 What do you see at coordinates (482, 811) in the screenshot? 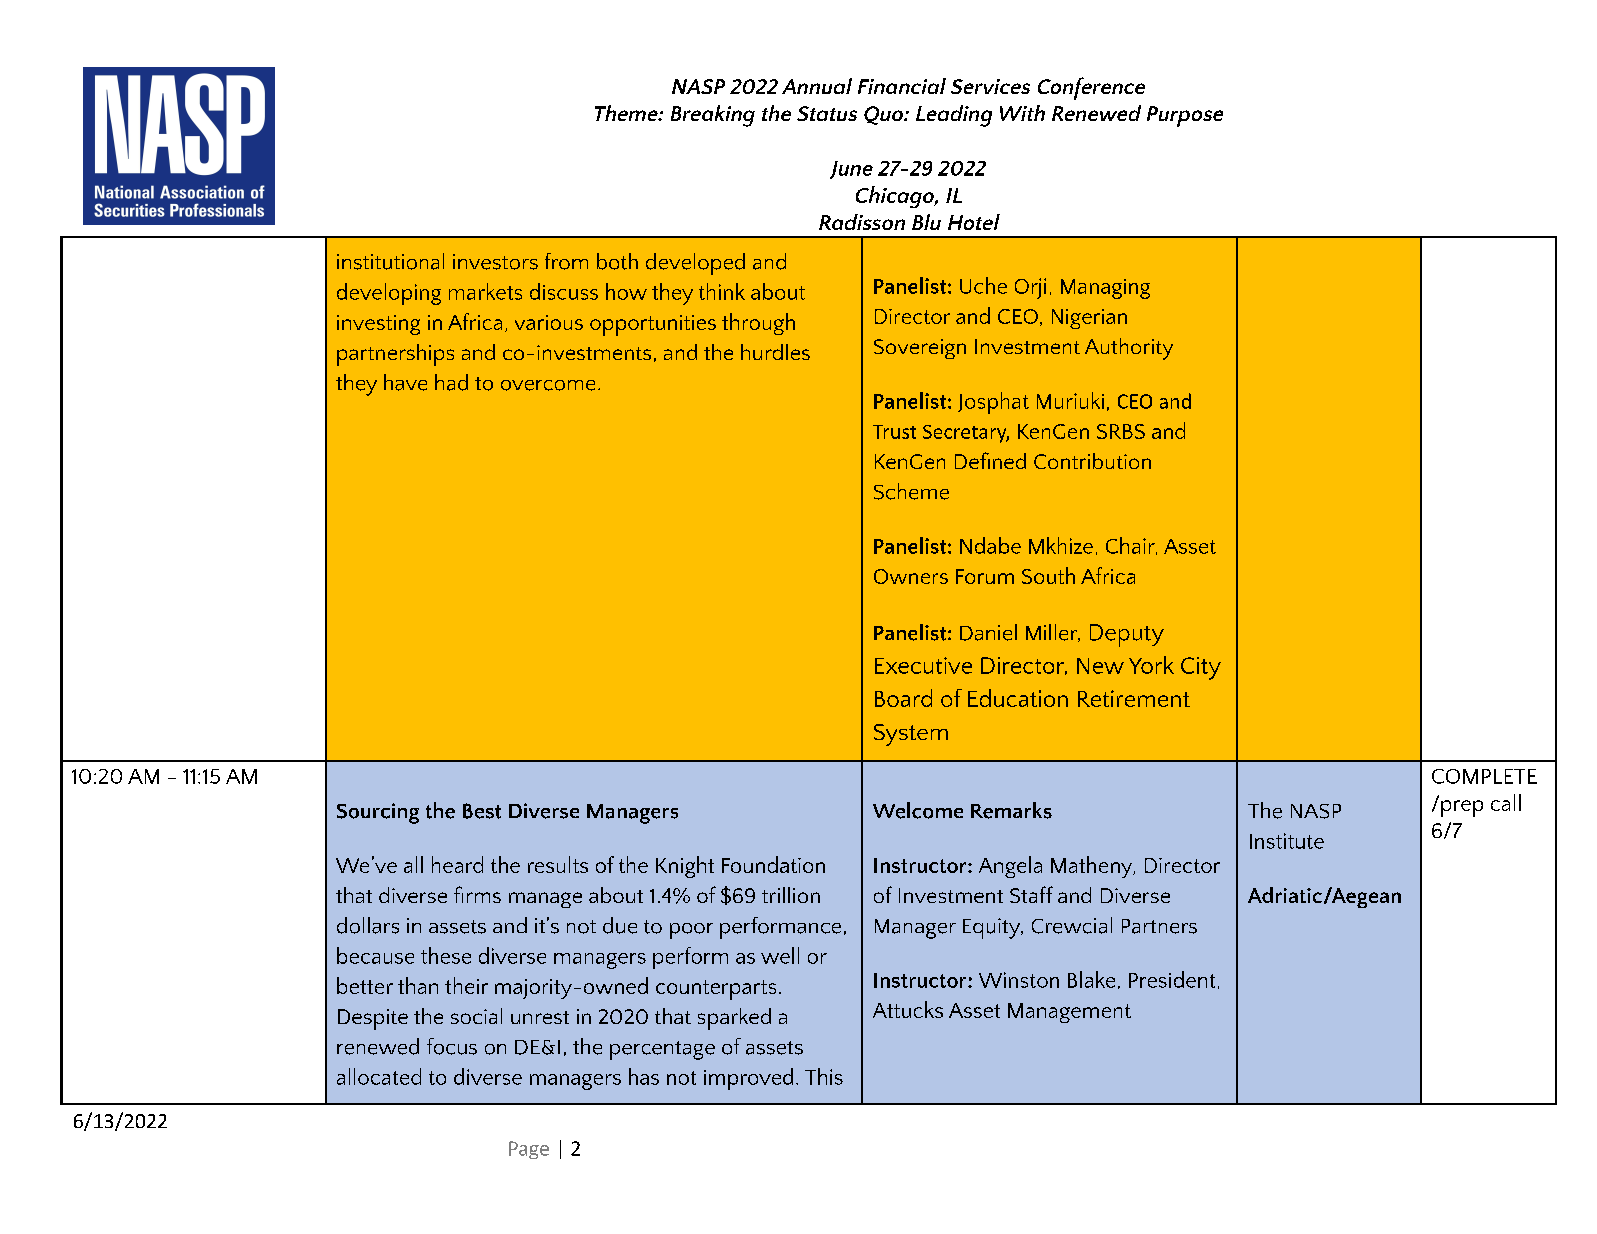
I see `Best` at bounding box center [482, 811].
